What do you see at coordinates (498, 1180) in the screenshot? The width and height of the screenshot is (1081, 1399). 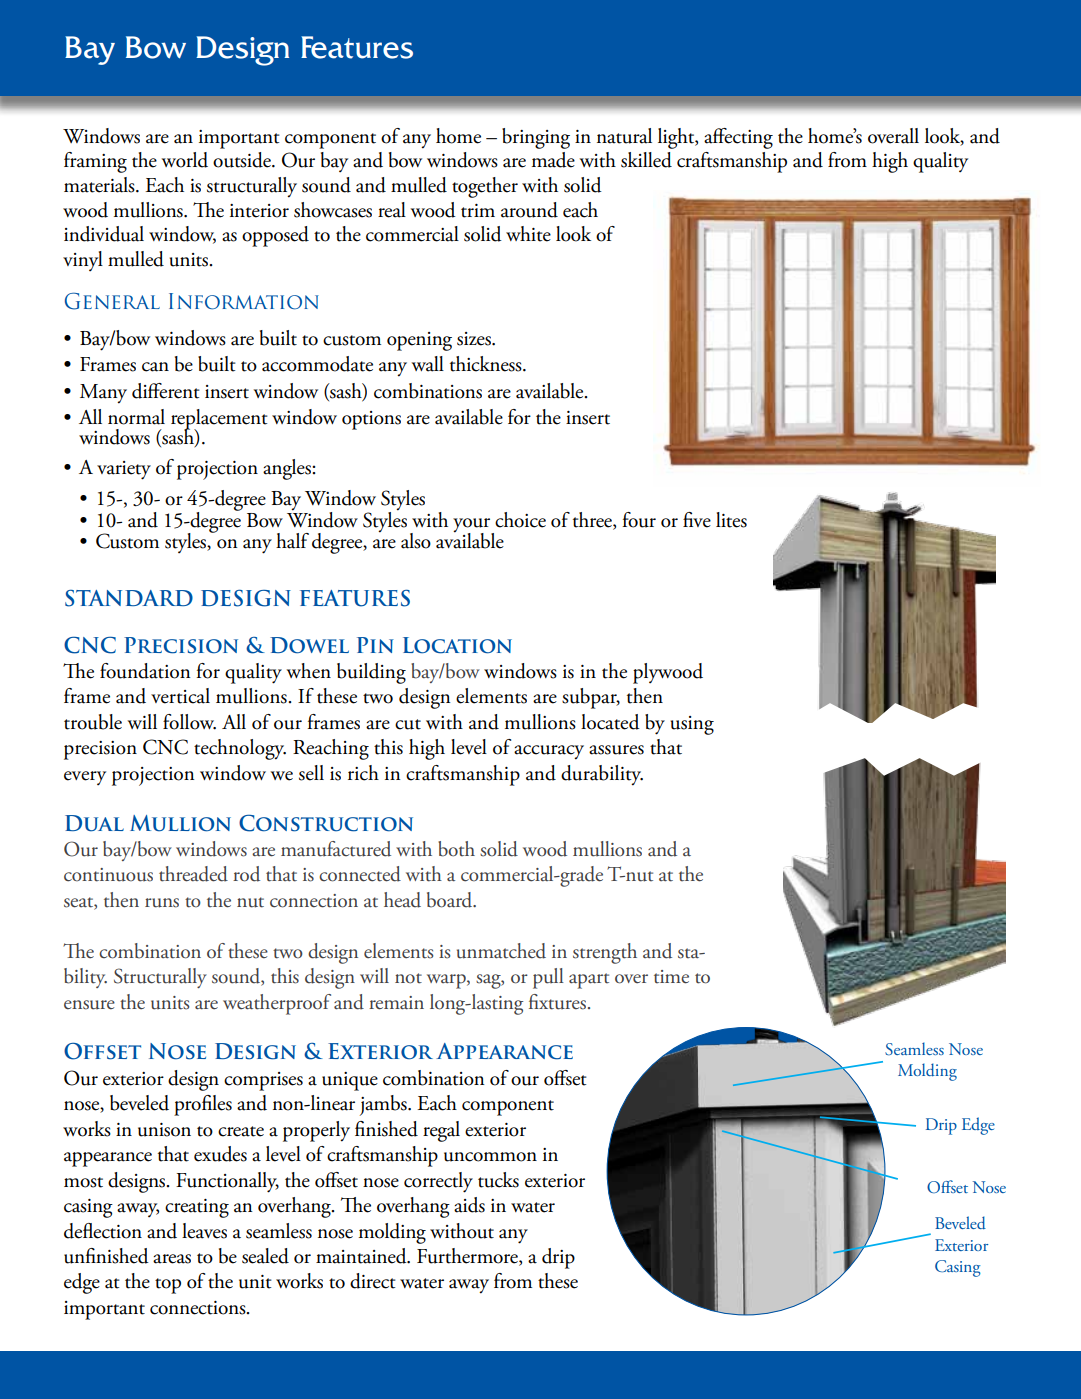 I see `tucks` at bounding box center [498, 1180].
